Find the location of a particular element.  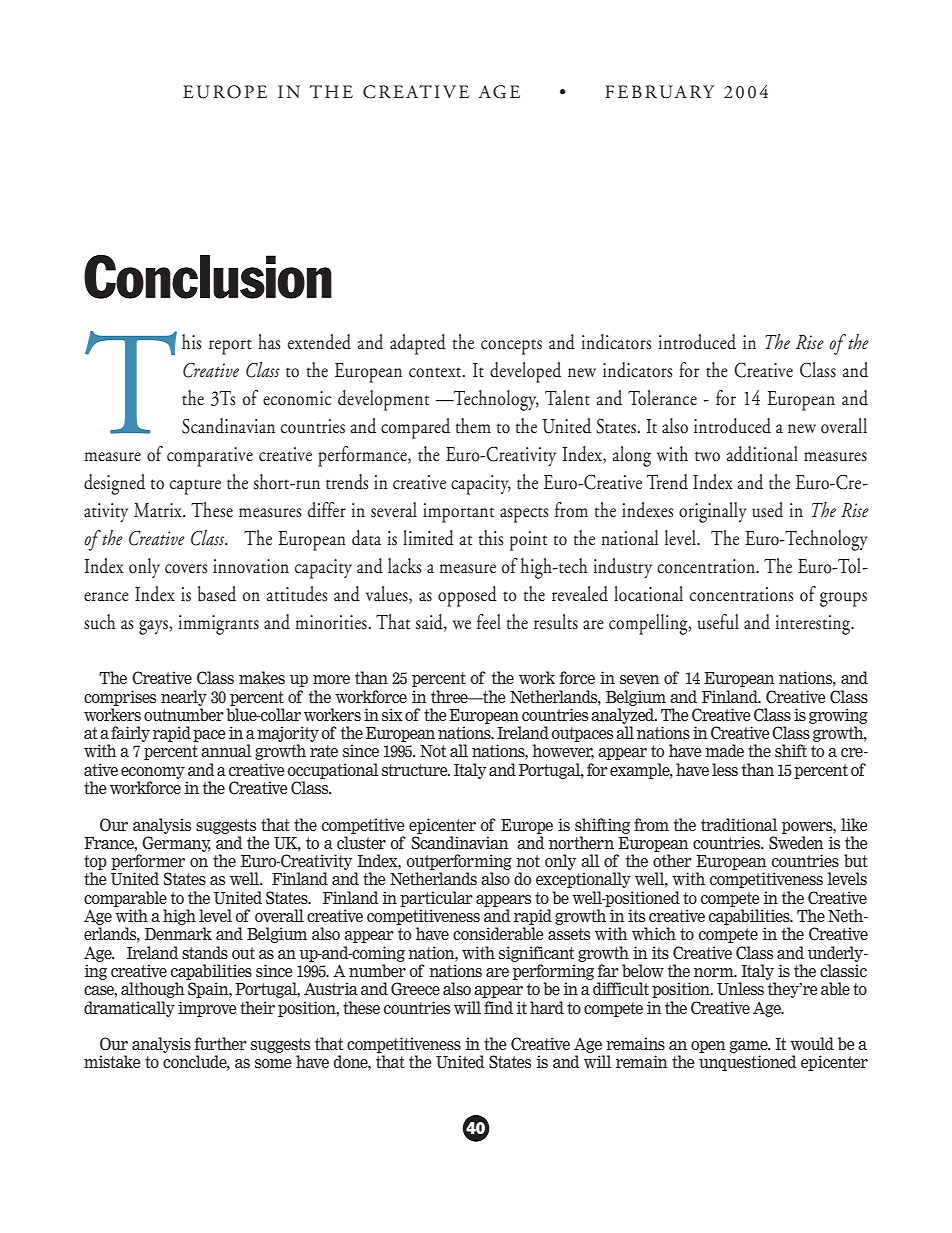

covers is located at coordinates (186, 569).
